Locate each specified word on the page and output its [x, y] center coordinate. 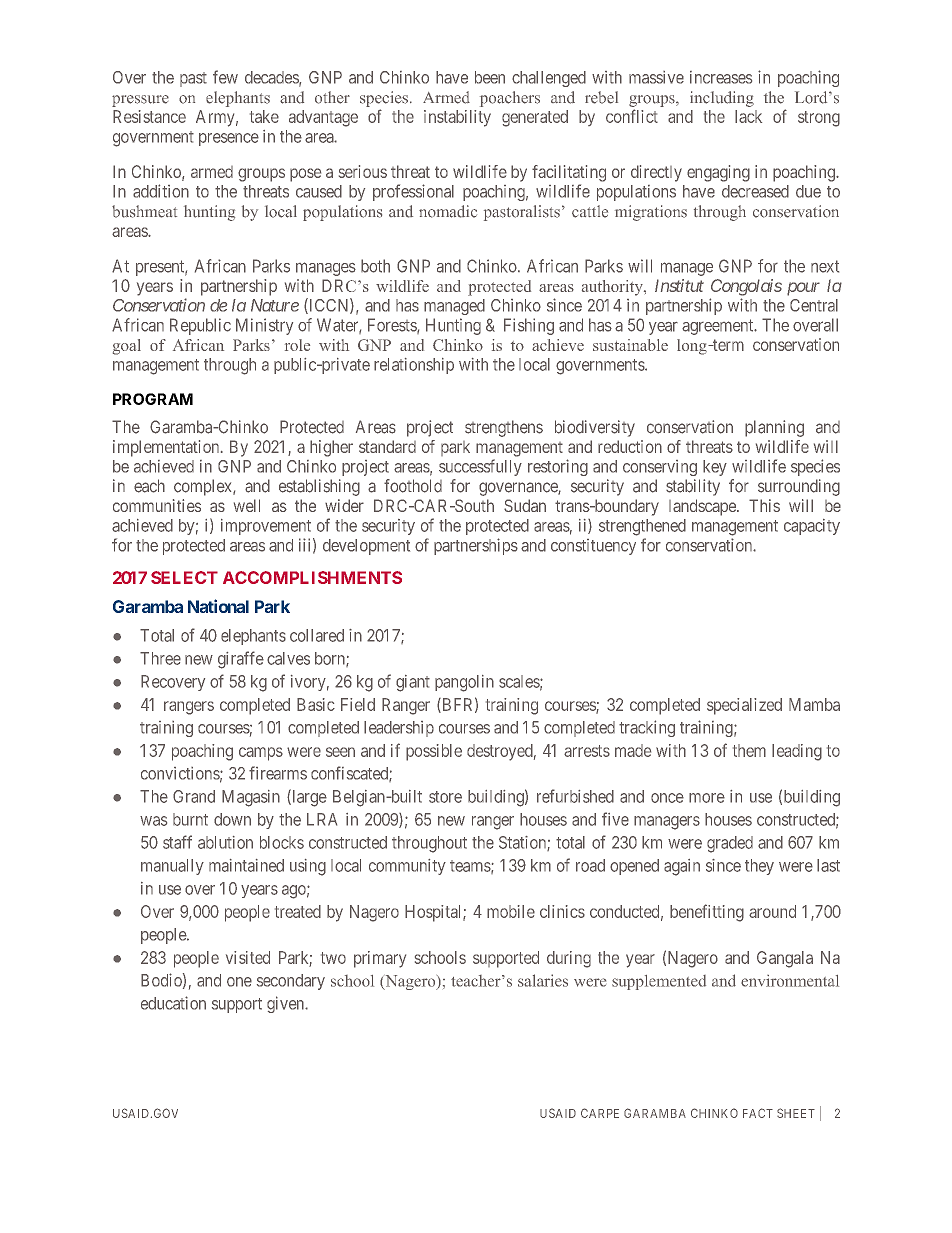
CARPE [600, 1113]
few [225, 77]
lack [748, 116]
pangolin [464, 683]
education [173, 1003]
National [218, 606]
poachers [510, 99]
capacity [812, 527]
